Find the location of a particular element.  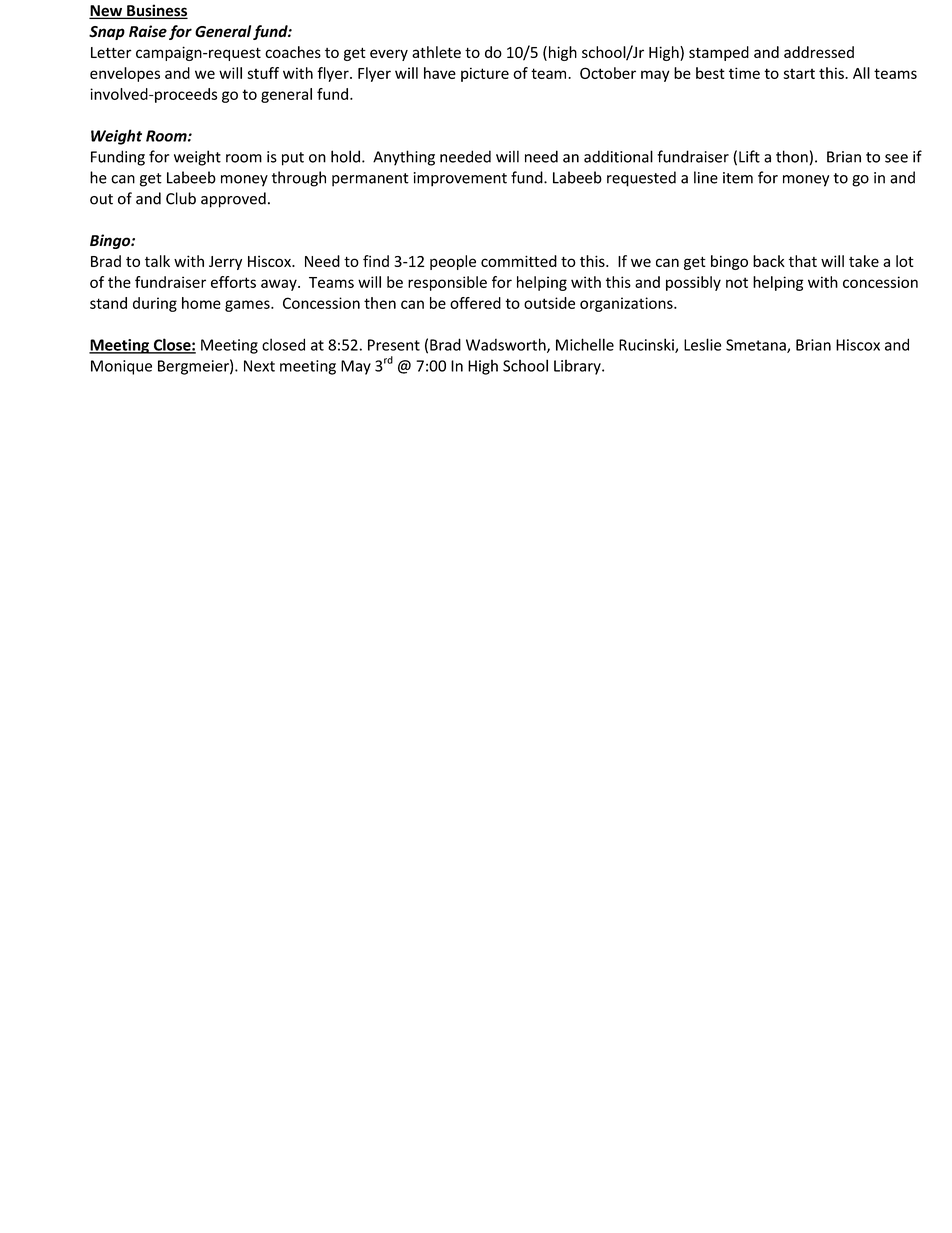

Next is located at coordinates (259, 366).
